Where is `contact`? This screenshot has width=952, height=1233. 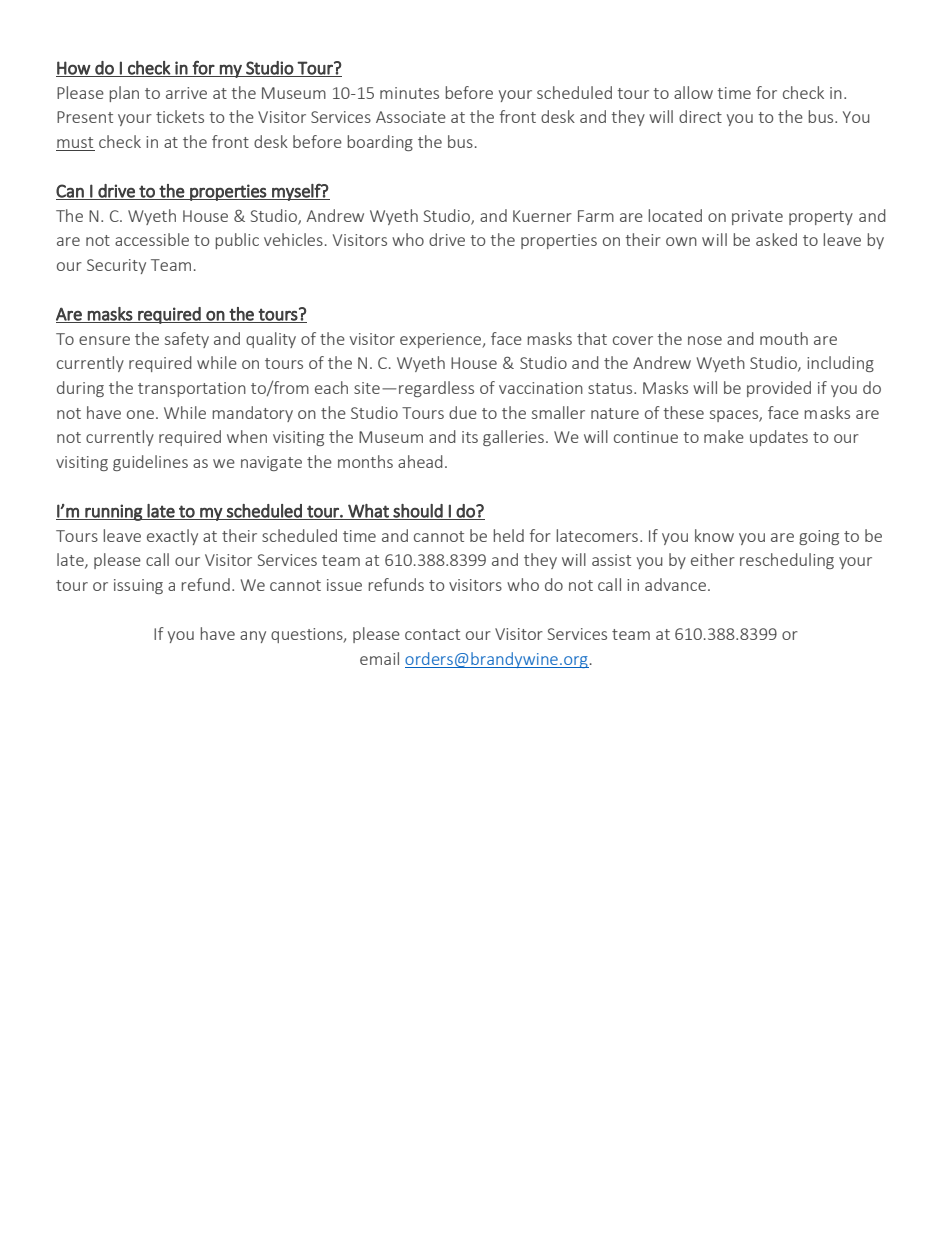 contact is located at coordinates (432, 634).
